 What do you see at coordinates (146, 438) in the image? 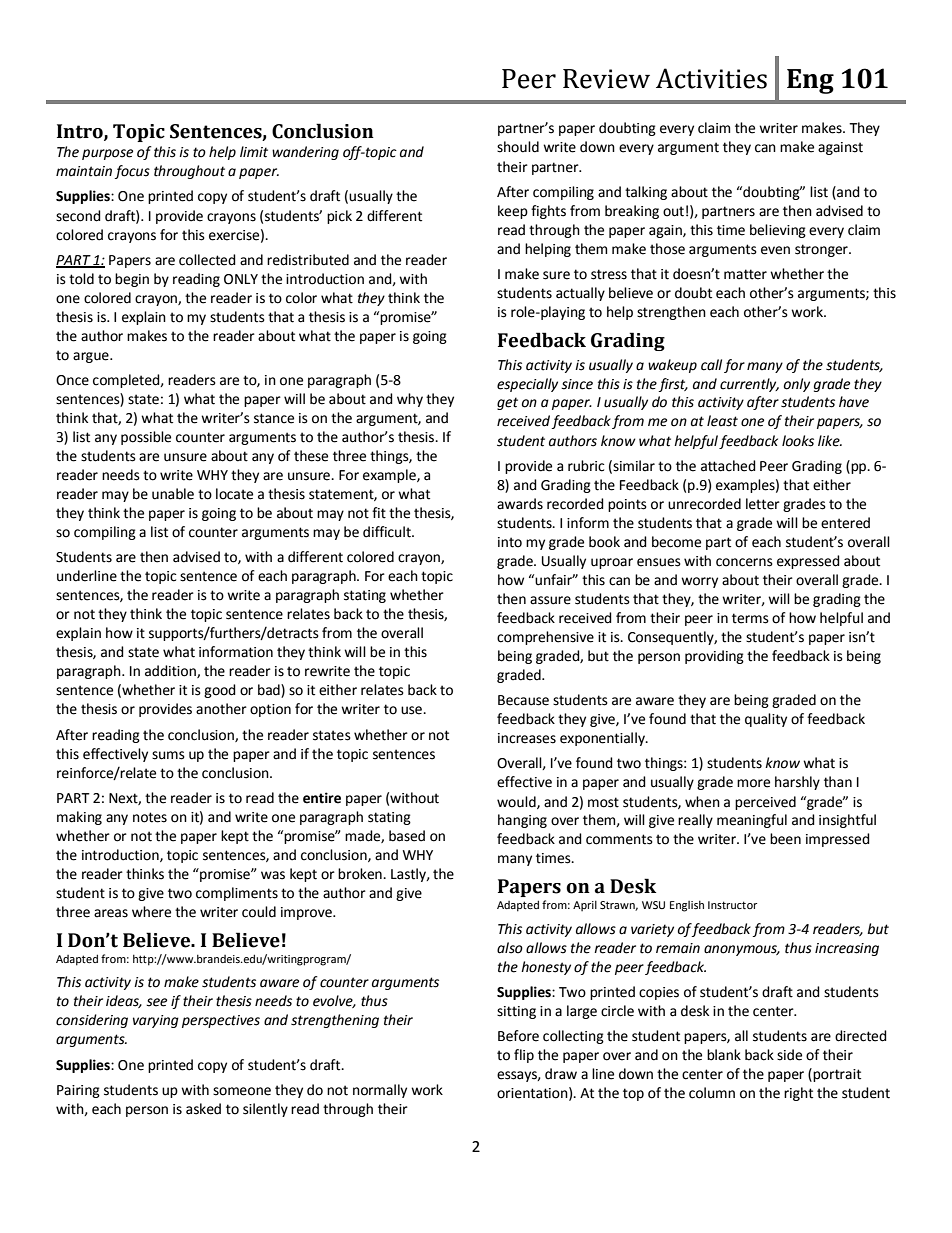
I see `possible` at bounding box center [146, 438].
